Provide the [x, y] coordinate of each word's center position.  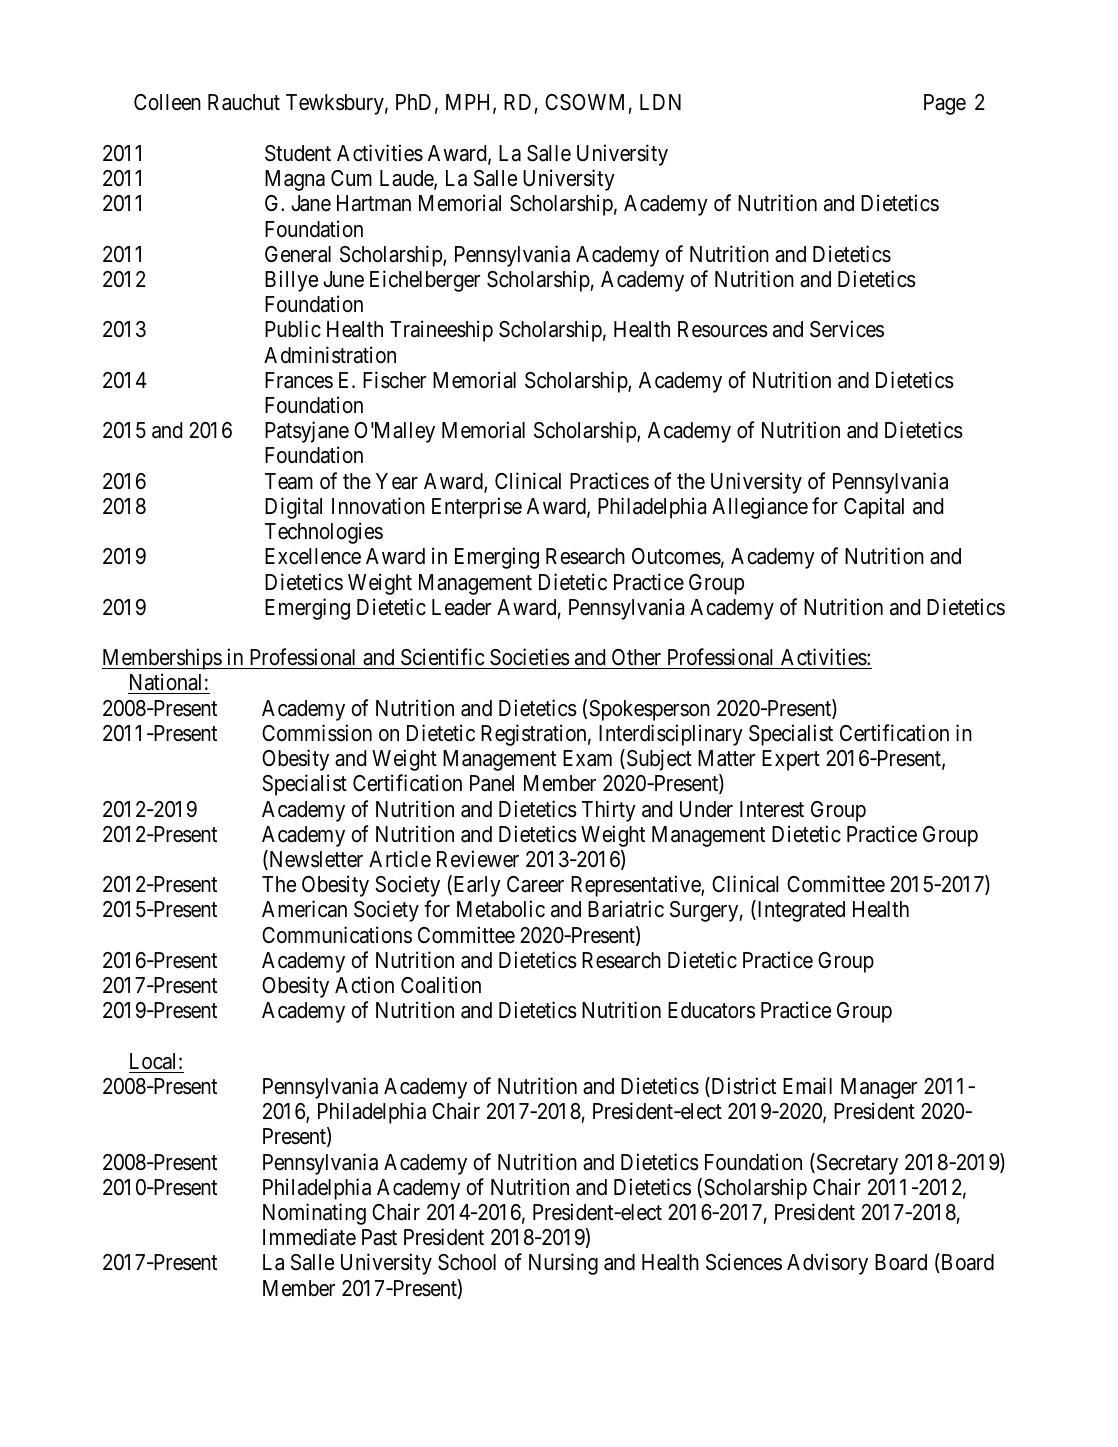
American [304, 909]
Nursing [563, 1264]
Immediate [309, 1237]
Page [945, 104]
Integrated [800, 911]
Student [298, 153]
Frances [299, 380]
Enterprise [477, 508]
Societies [530, 657]
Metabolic [501, 909]
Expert [791, 760]
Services [847, 329]
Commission [317, 733]
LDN [660, 102]
